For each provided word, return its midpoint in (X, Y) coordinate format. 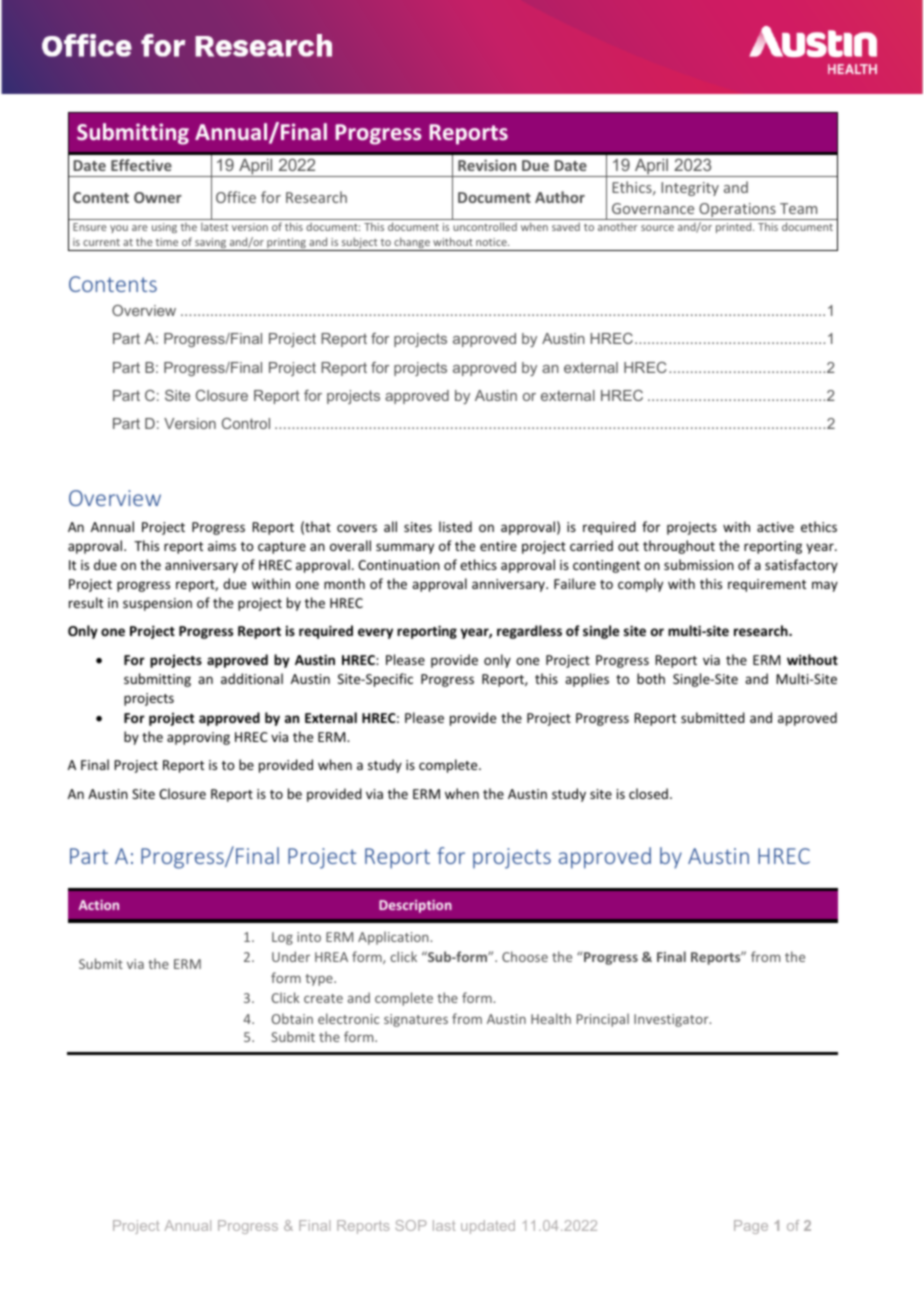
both (651, 678)
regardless (529, 632)
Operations (737, 211)
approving (198, 738)
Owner (158, 197)
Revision (487, 165)
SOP (410, 1225)
